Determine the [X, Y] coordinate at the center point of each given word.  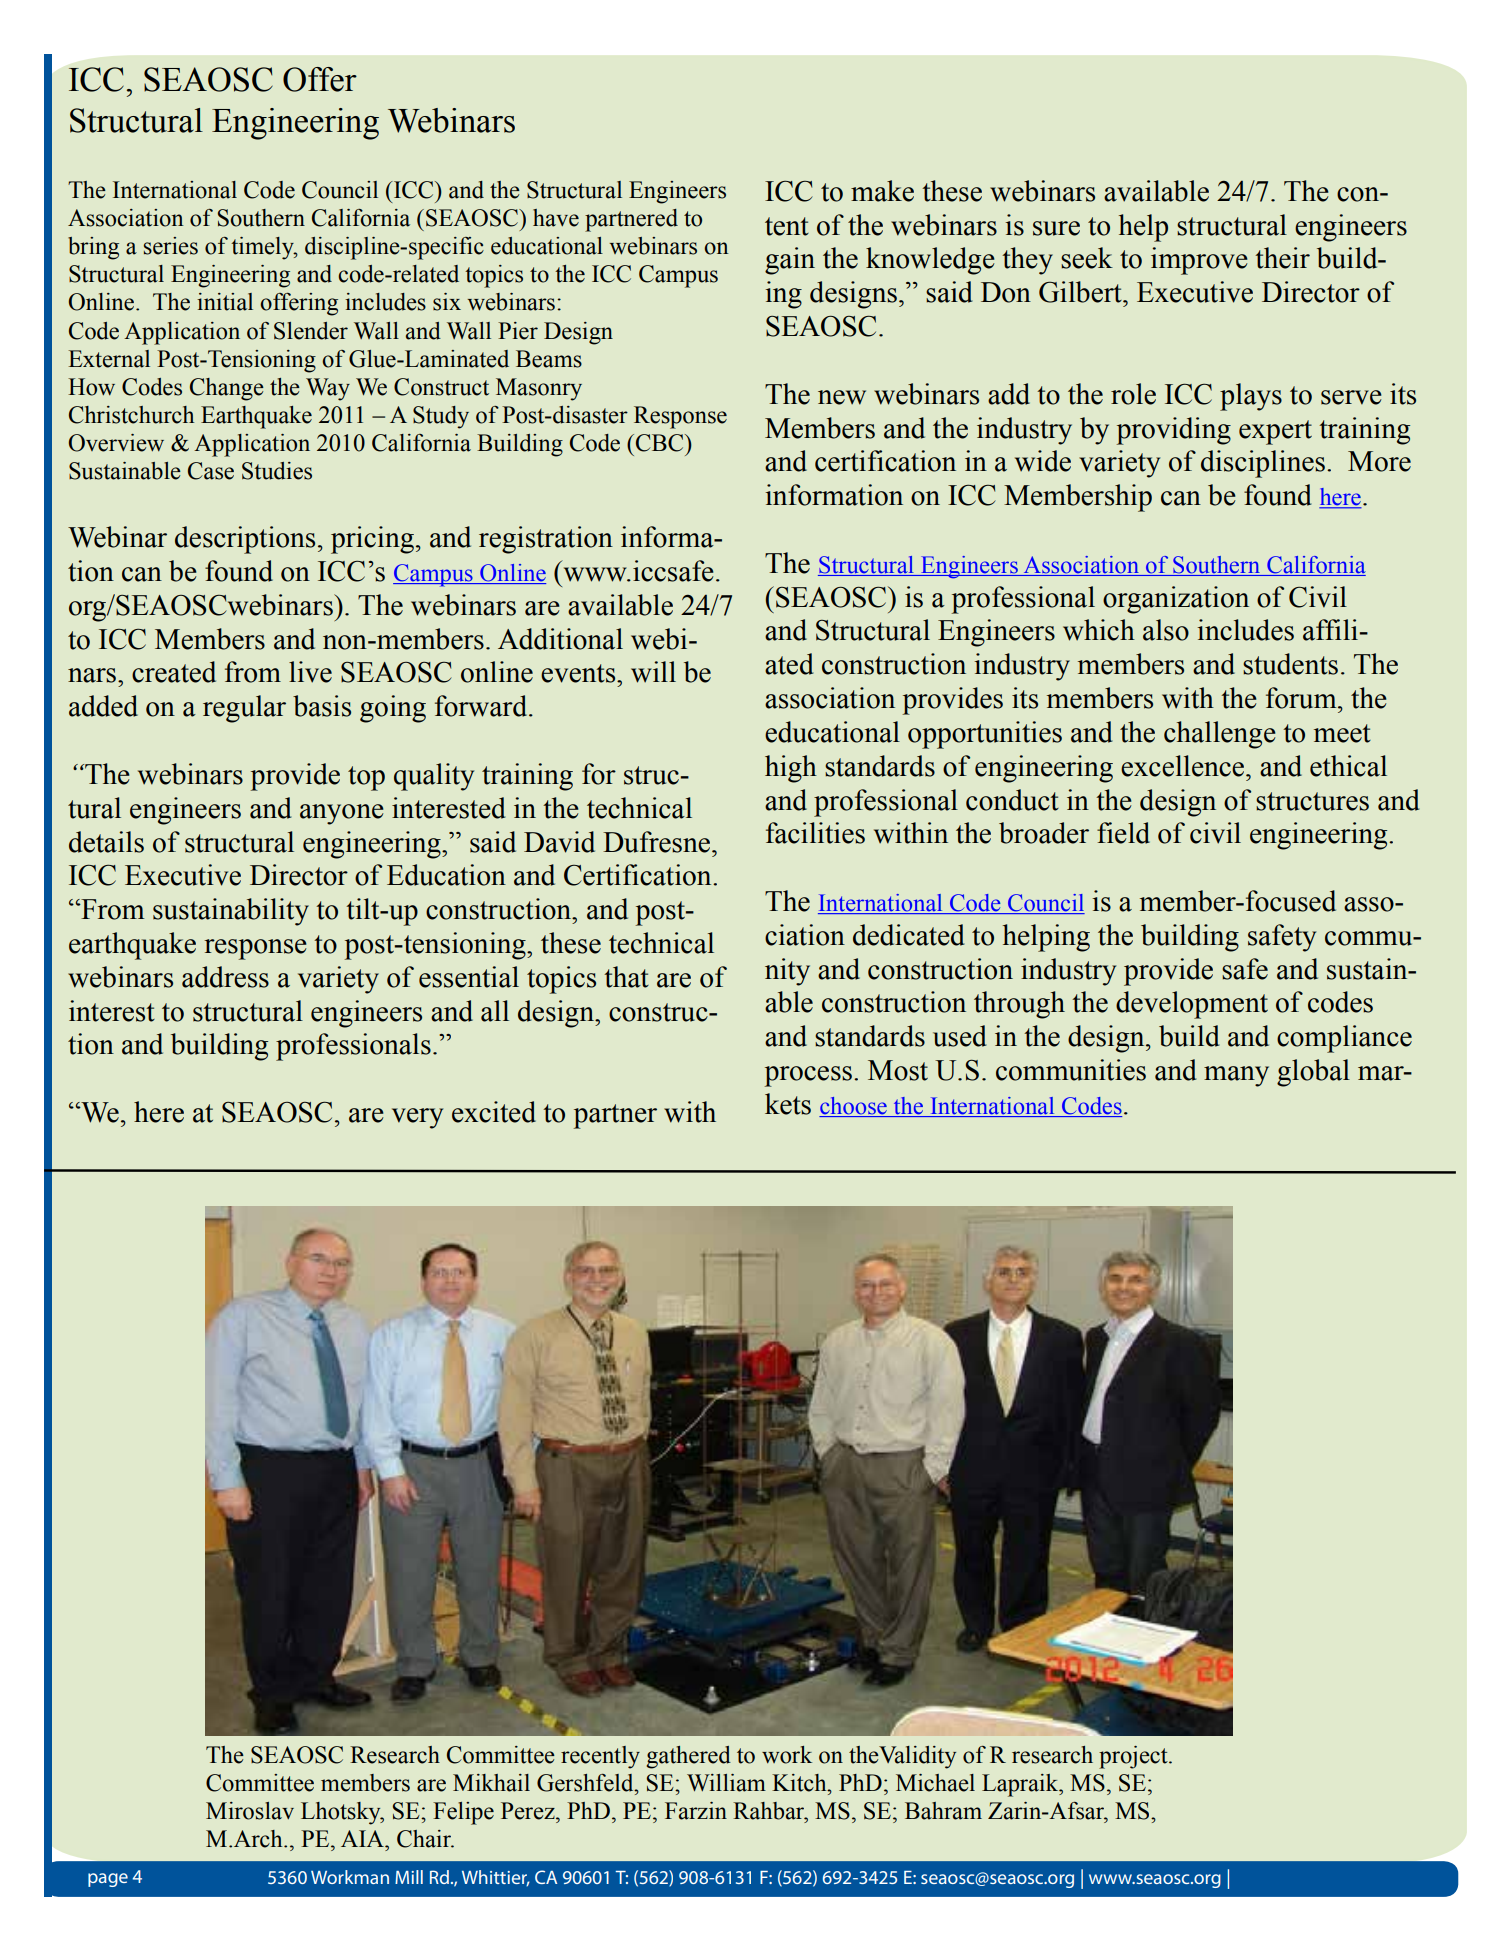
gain [790, 261]
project [1134, 1757]
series [171, 246]
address [225, 977]
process [808, 1076]
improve [1199, 261]
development [1192, 1005]
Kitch [800, 1783]
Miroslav [250, 1811]
